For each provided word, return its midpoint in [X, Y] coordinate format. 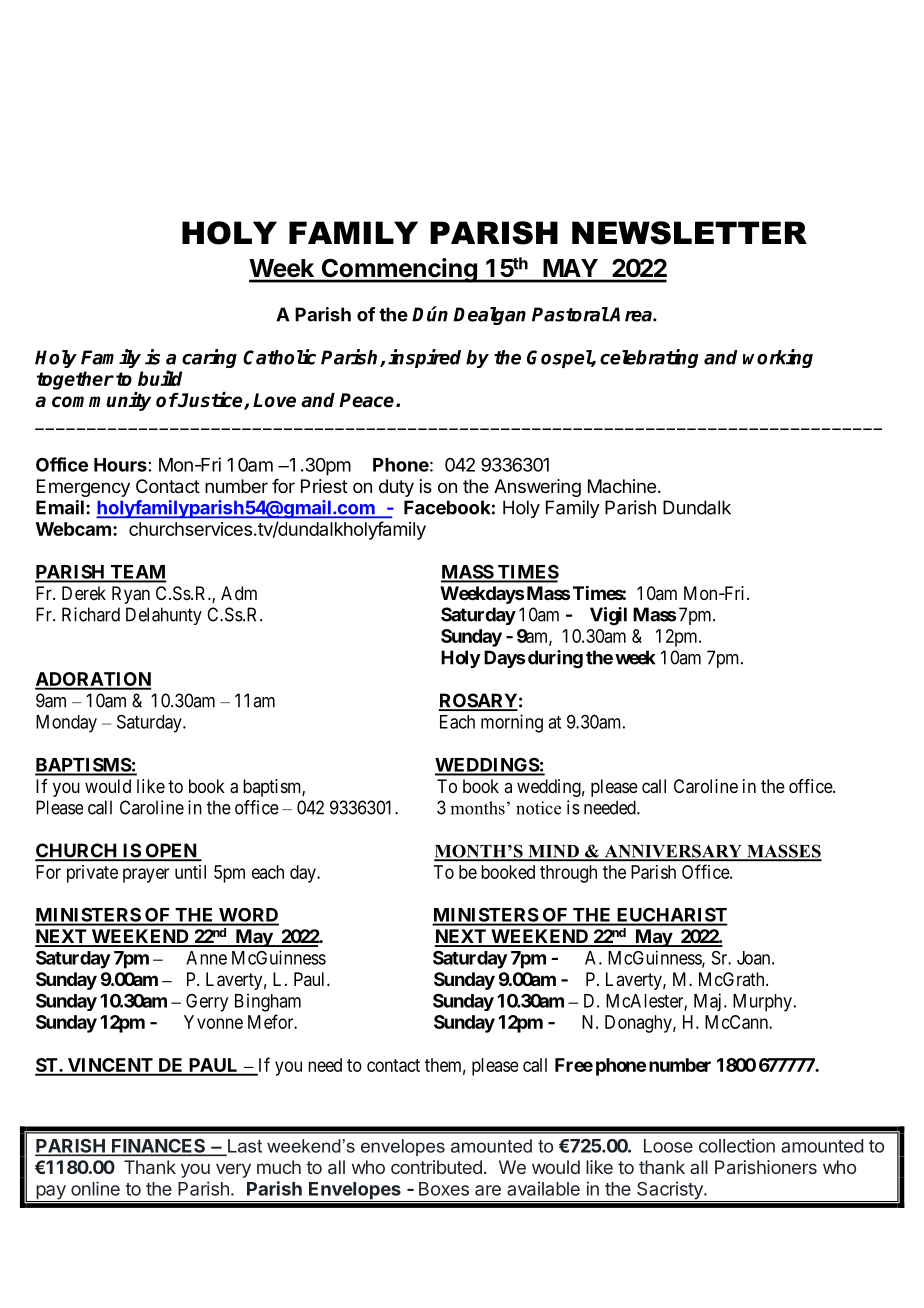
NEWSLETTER [689, 233]
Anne [206, 958]
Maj [707, 1002]
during [555, 659]
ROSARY [478, 701]
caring [209, 358]
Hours [120, 465]
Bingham [268, 1002]
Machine [622, 486]
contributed [436, 1167]
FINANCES [159, 1147]
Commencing [399, 270]
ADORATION [93, 680]
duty [396, 488]
